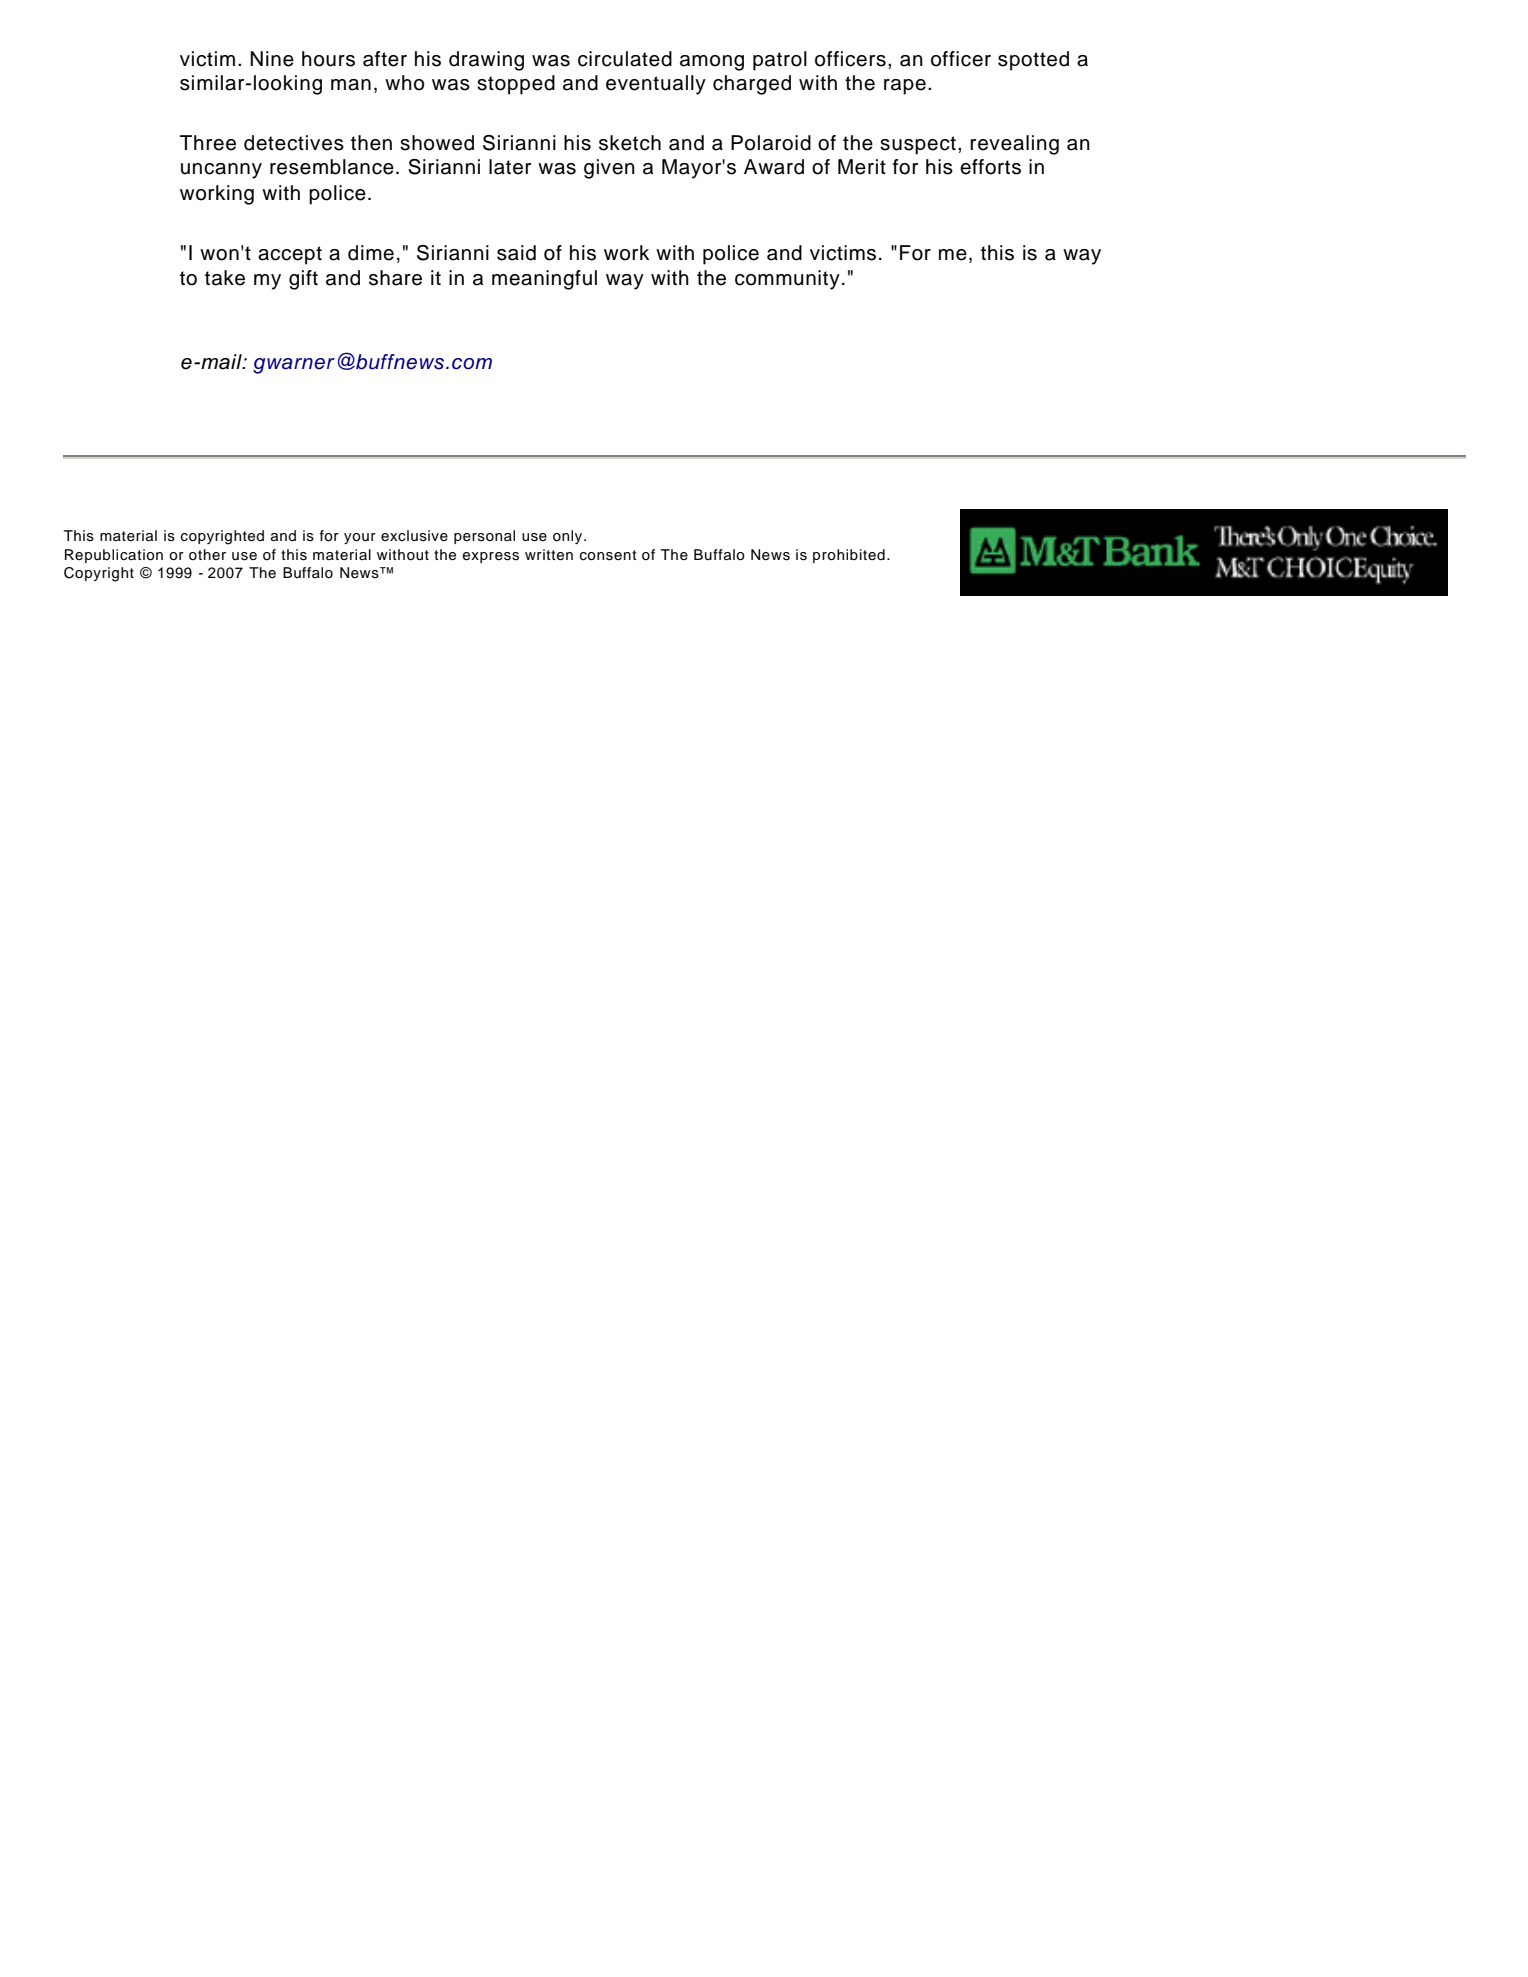 Image resolution: width=1528 pixels, height=1977 pixels. Describe the element at coordinates (609, 169) in the document. I see `given` at that location.
